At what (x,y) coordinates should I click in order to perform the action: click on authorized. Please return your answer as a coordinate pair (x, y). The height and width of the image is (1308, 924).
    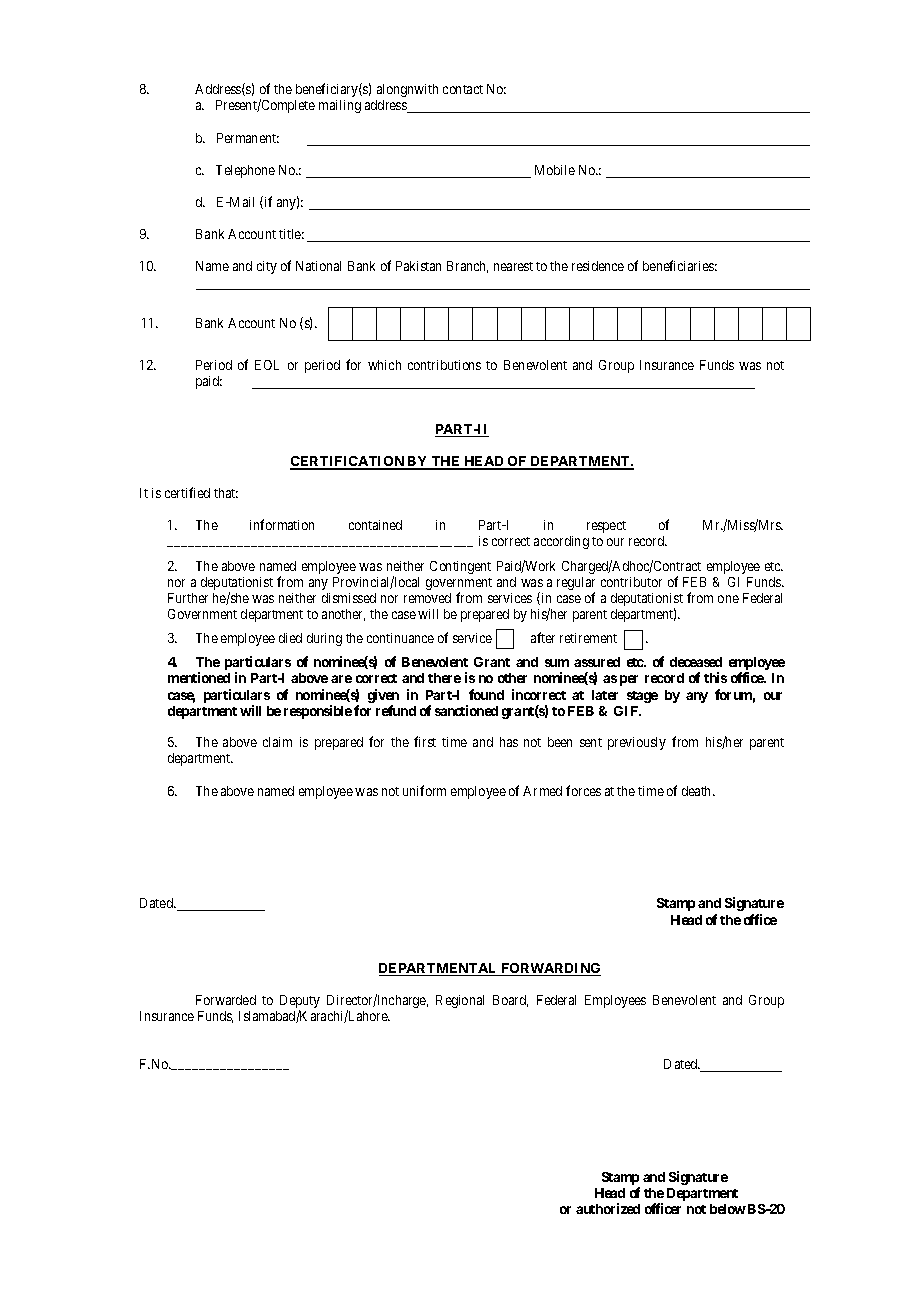
    Looking at the image, I should click on (608, 1208).
